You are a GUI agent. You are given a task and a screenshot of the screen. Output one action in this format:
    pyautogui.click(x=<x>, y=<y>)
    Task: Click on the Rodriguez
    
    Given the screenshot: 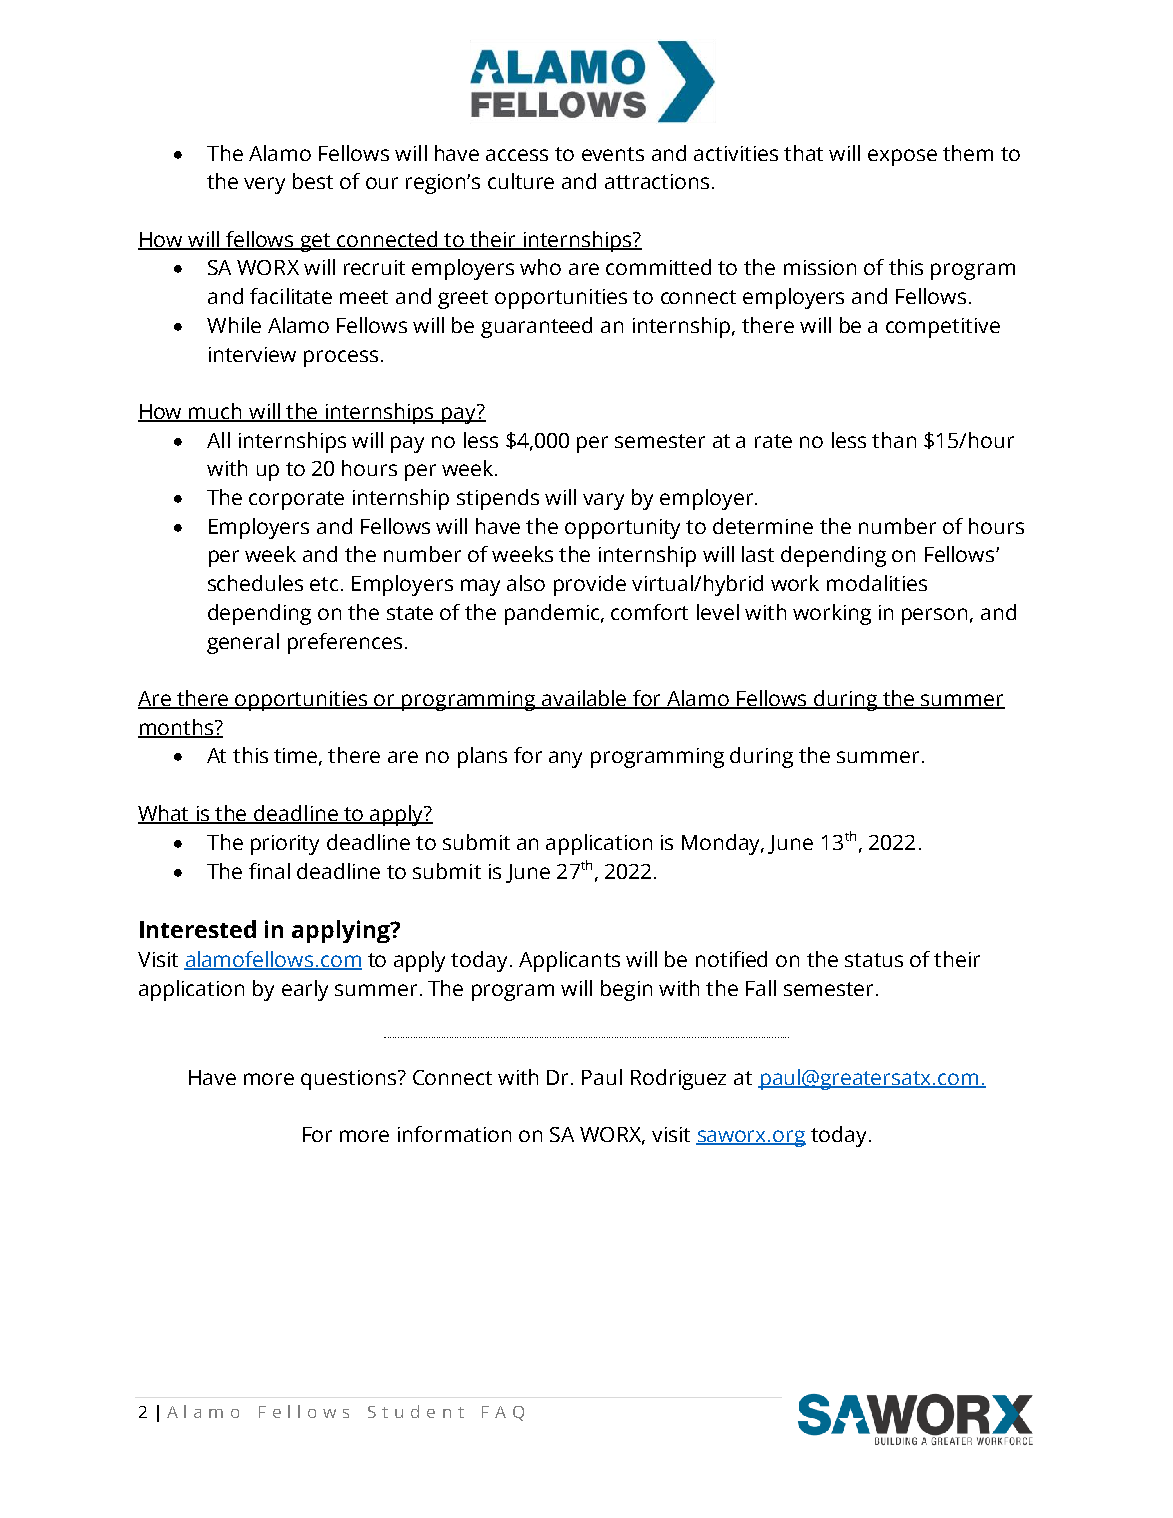 What is the action you would take?
    pyautogui.click(x=678, y=1079)
